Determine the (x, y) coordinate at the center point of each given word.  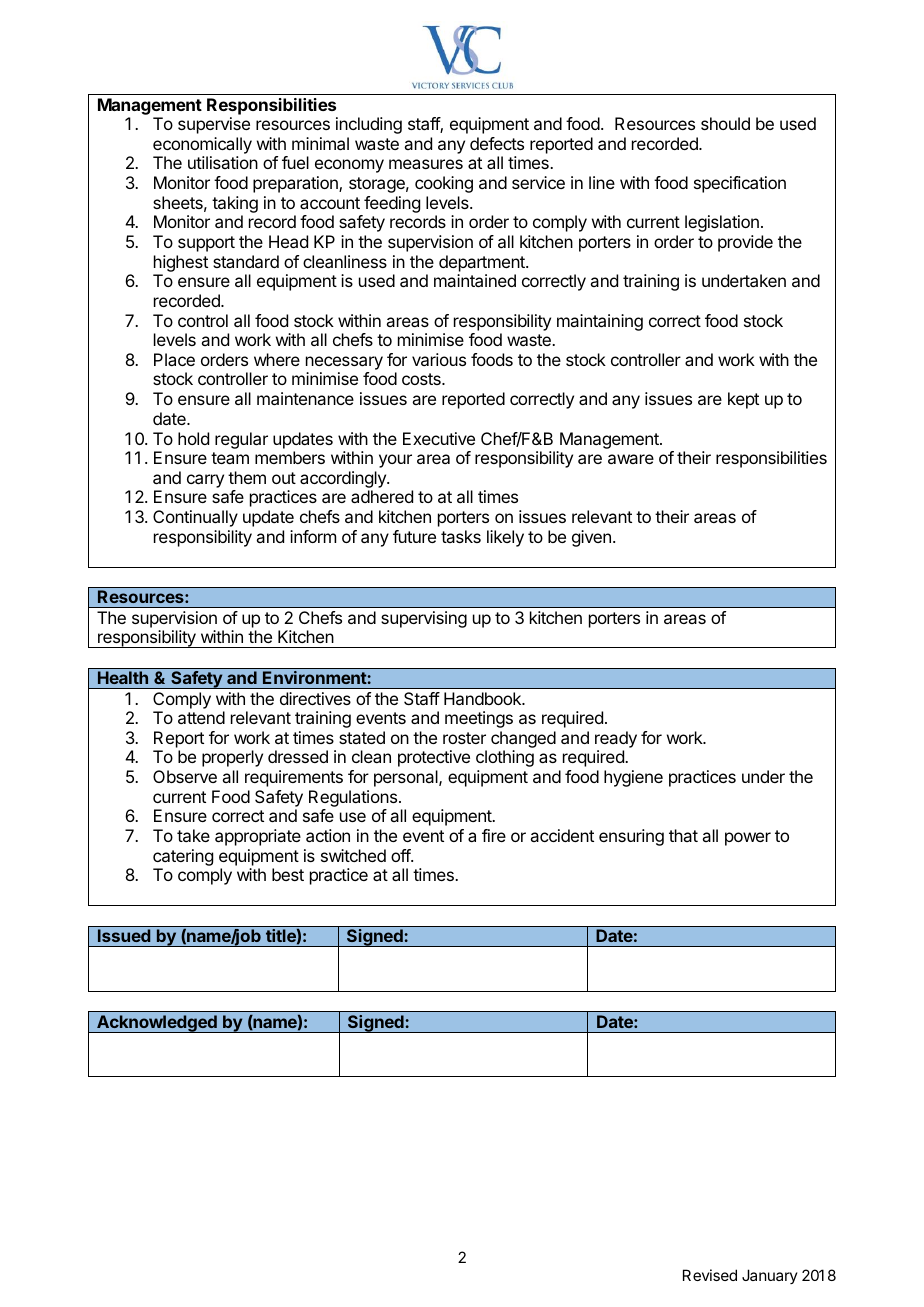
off (401, 855)
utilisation (223, 162)
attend (201, 717)
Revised (710, 1275)
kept (743, 400)
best (288, 874)
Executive (439, 438)
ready (616, 739)
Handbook (483, 698)
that (683, 835)
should (725, 123)
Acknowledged (157, 1024)
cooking (444, 184)
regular (241, 440)
